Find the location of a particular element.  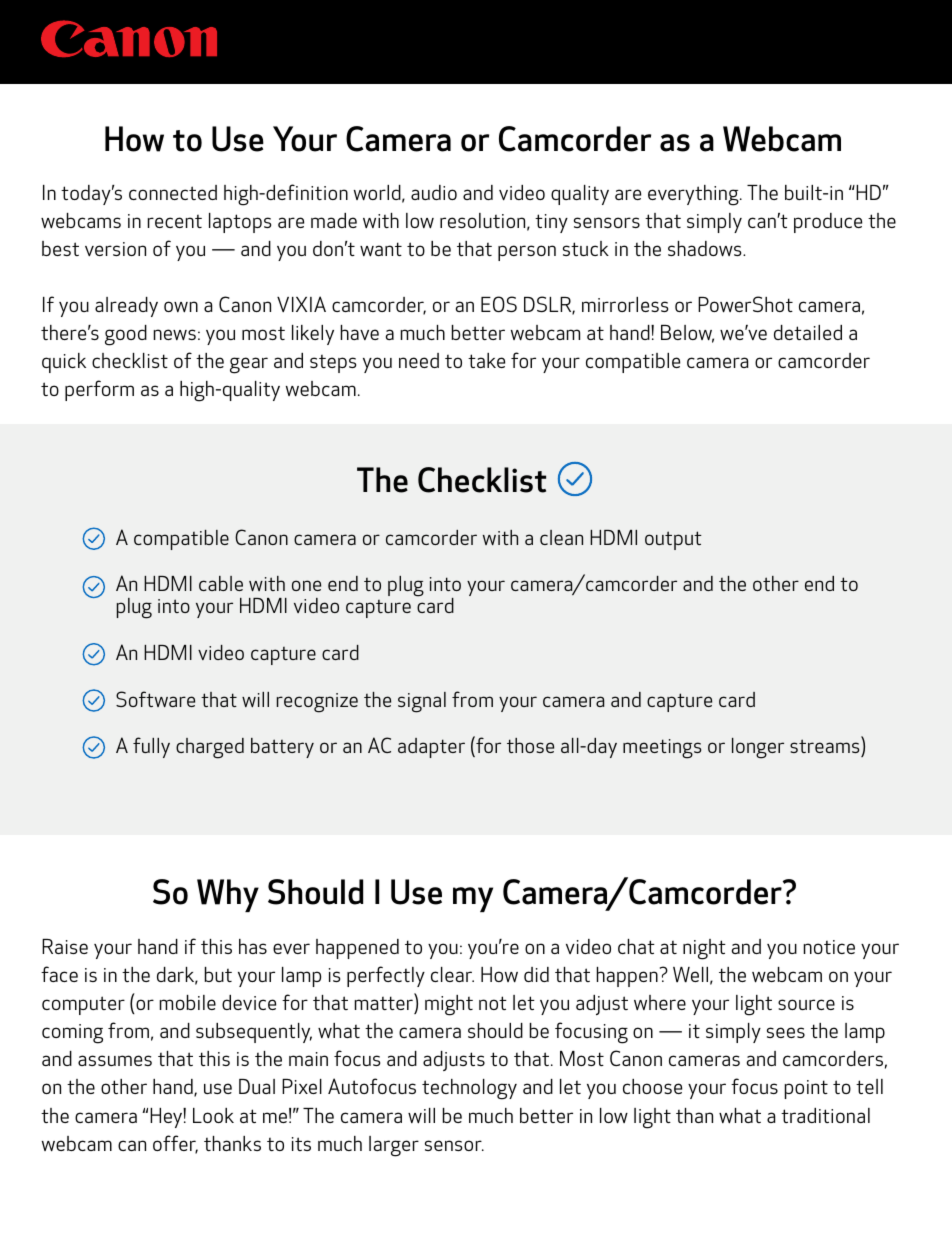

technology is located at coordinates (469, 1089).
